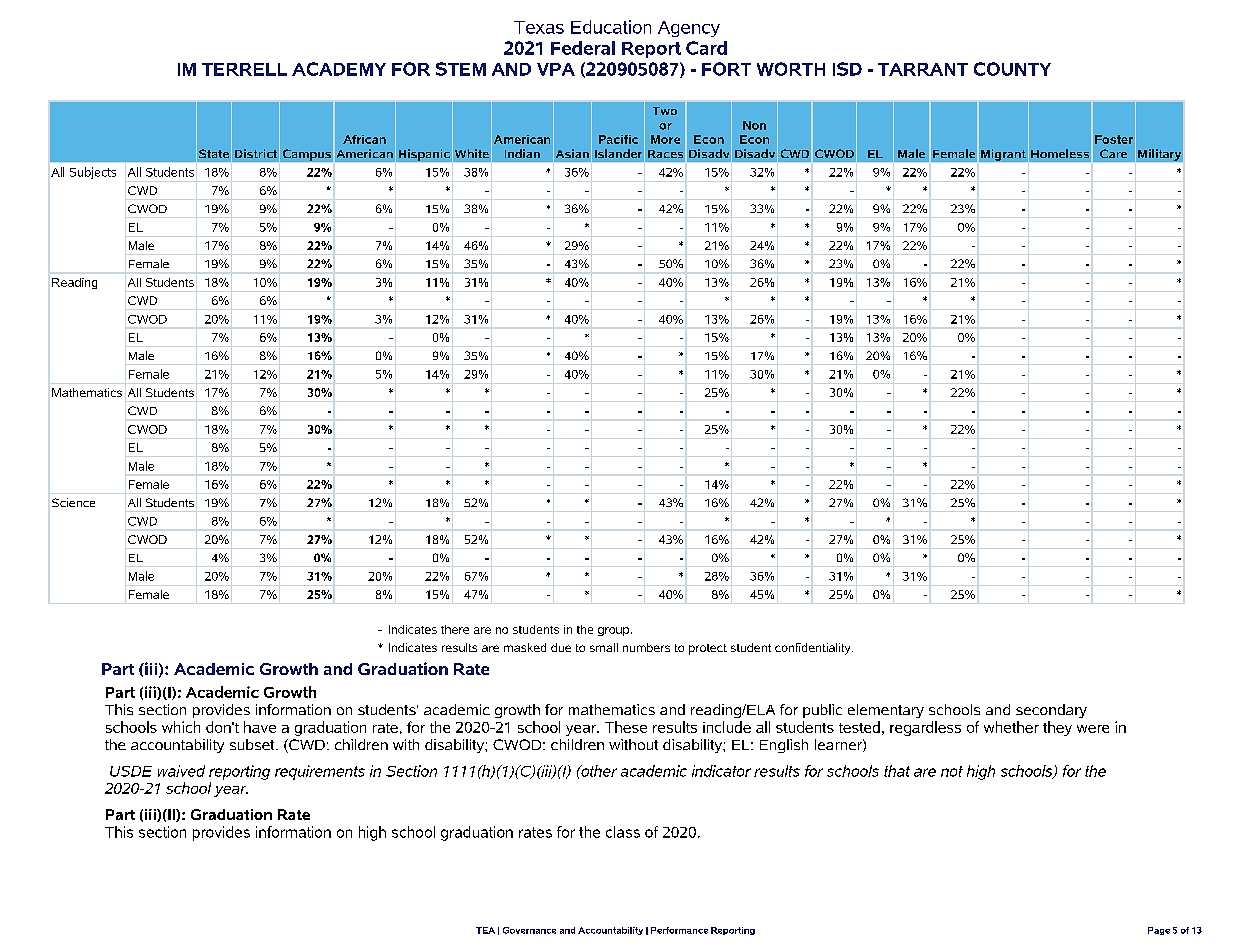 The image size is (1233, 952). I want to click on Federal, so click(583, 48).
